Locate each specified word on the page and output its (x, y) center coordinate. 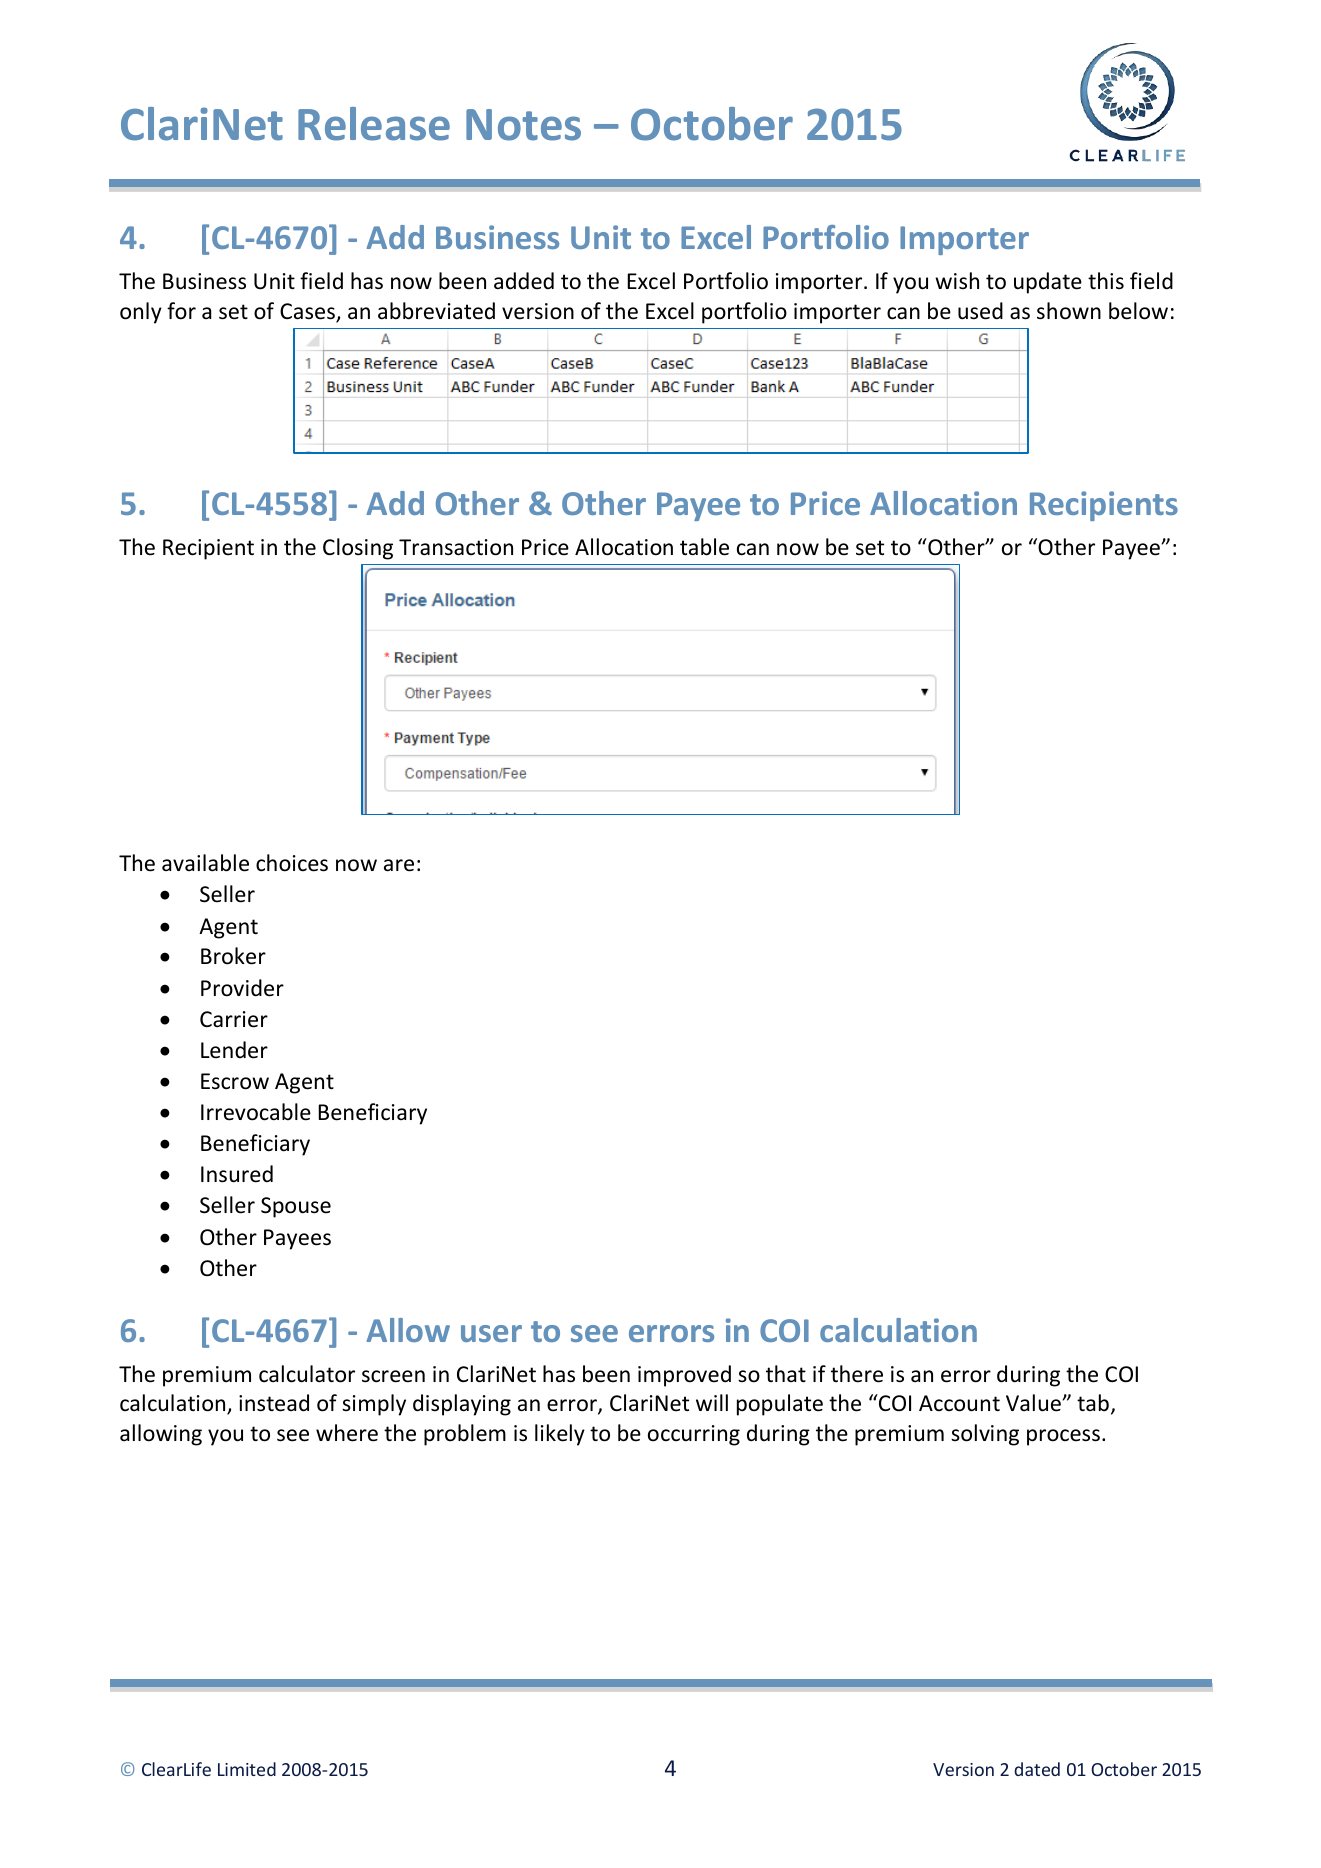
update (1048, 283)
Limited (247, 1769)
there (857, 1374)
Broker (233, 956)
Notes (523, 125)
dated (1037, 1769)
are (399, 865)
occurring (694, 1435)
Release (374, 124)
